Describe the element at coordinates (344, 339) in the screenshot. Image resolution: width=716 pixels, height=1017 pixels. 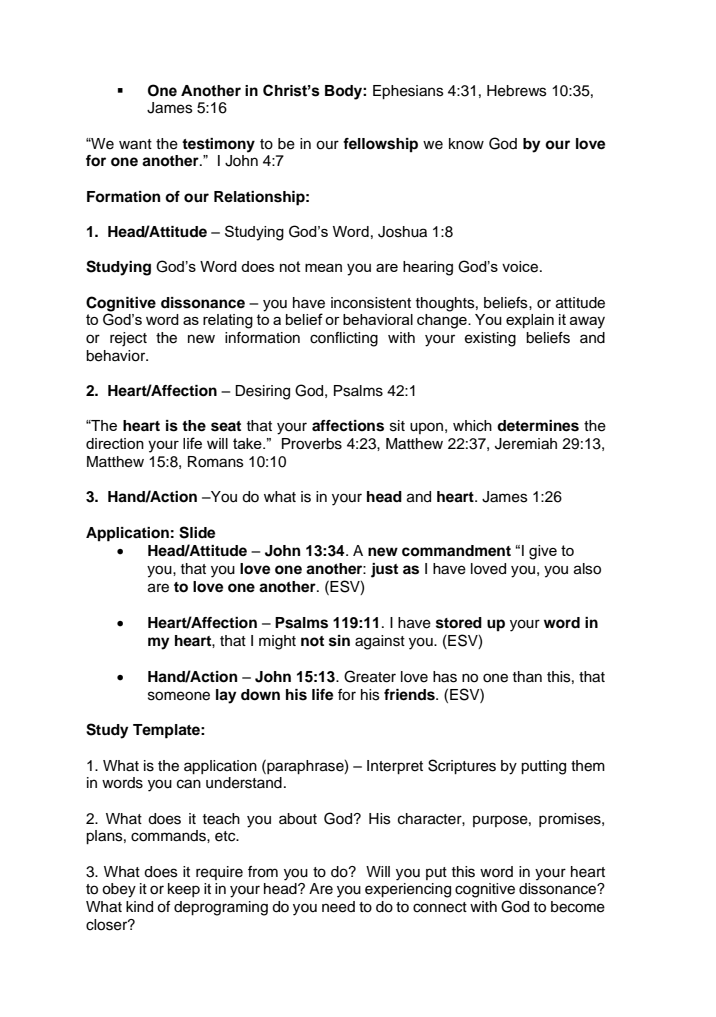
I see `conflicting` at that location.
